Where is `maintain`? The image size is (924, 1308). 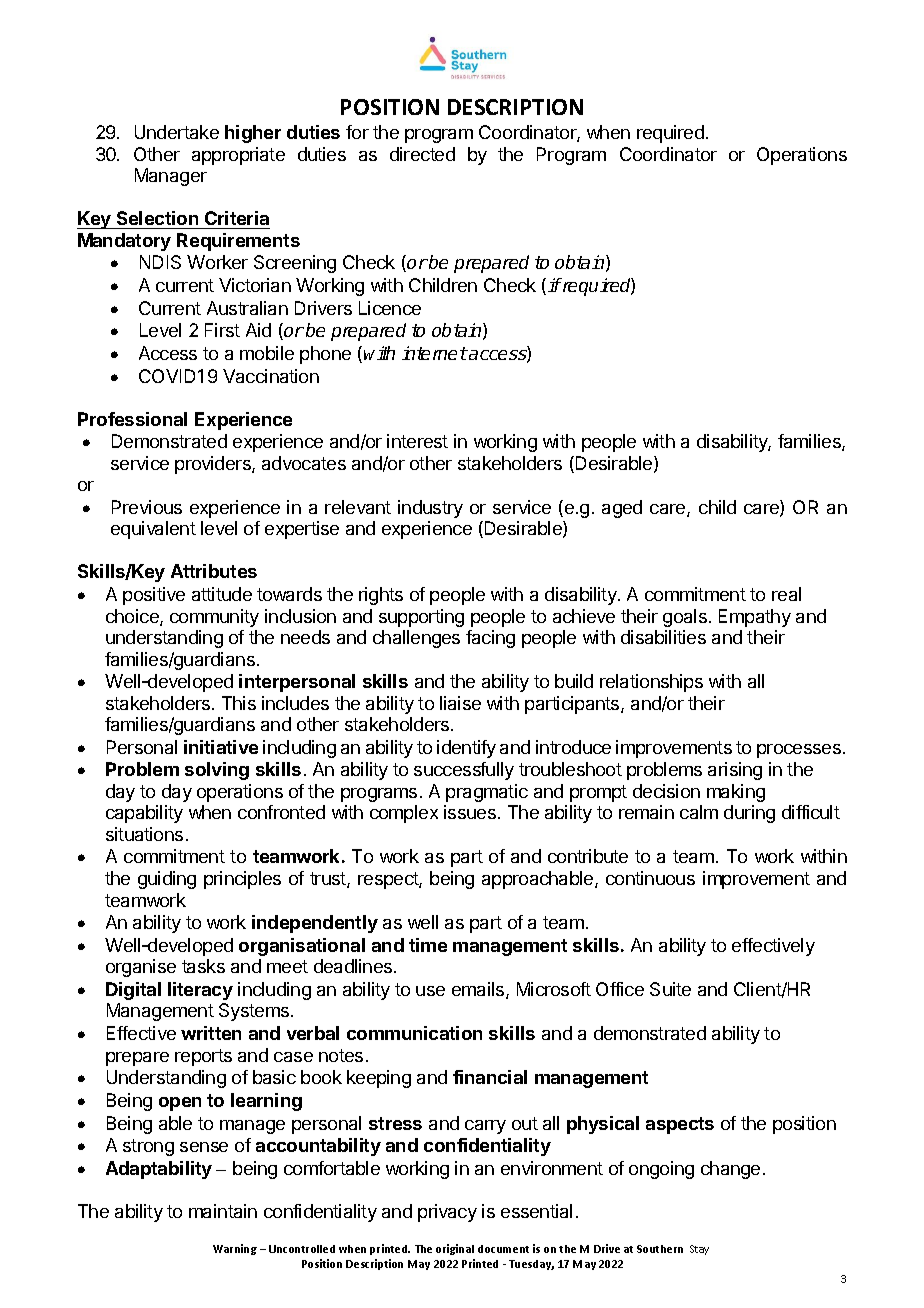 maintain is located at coordinates (223, 1211).
